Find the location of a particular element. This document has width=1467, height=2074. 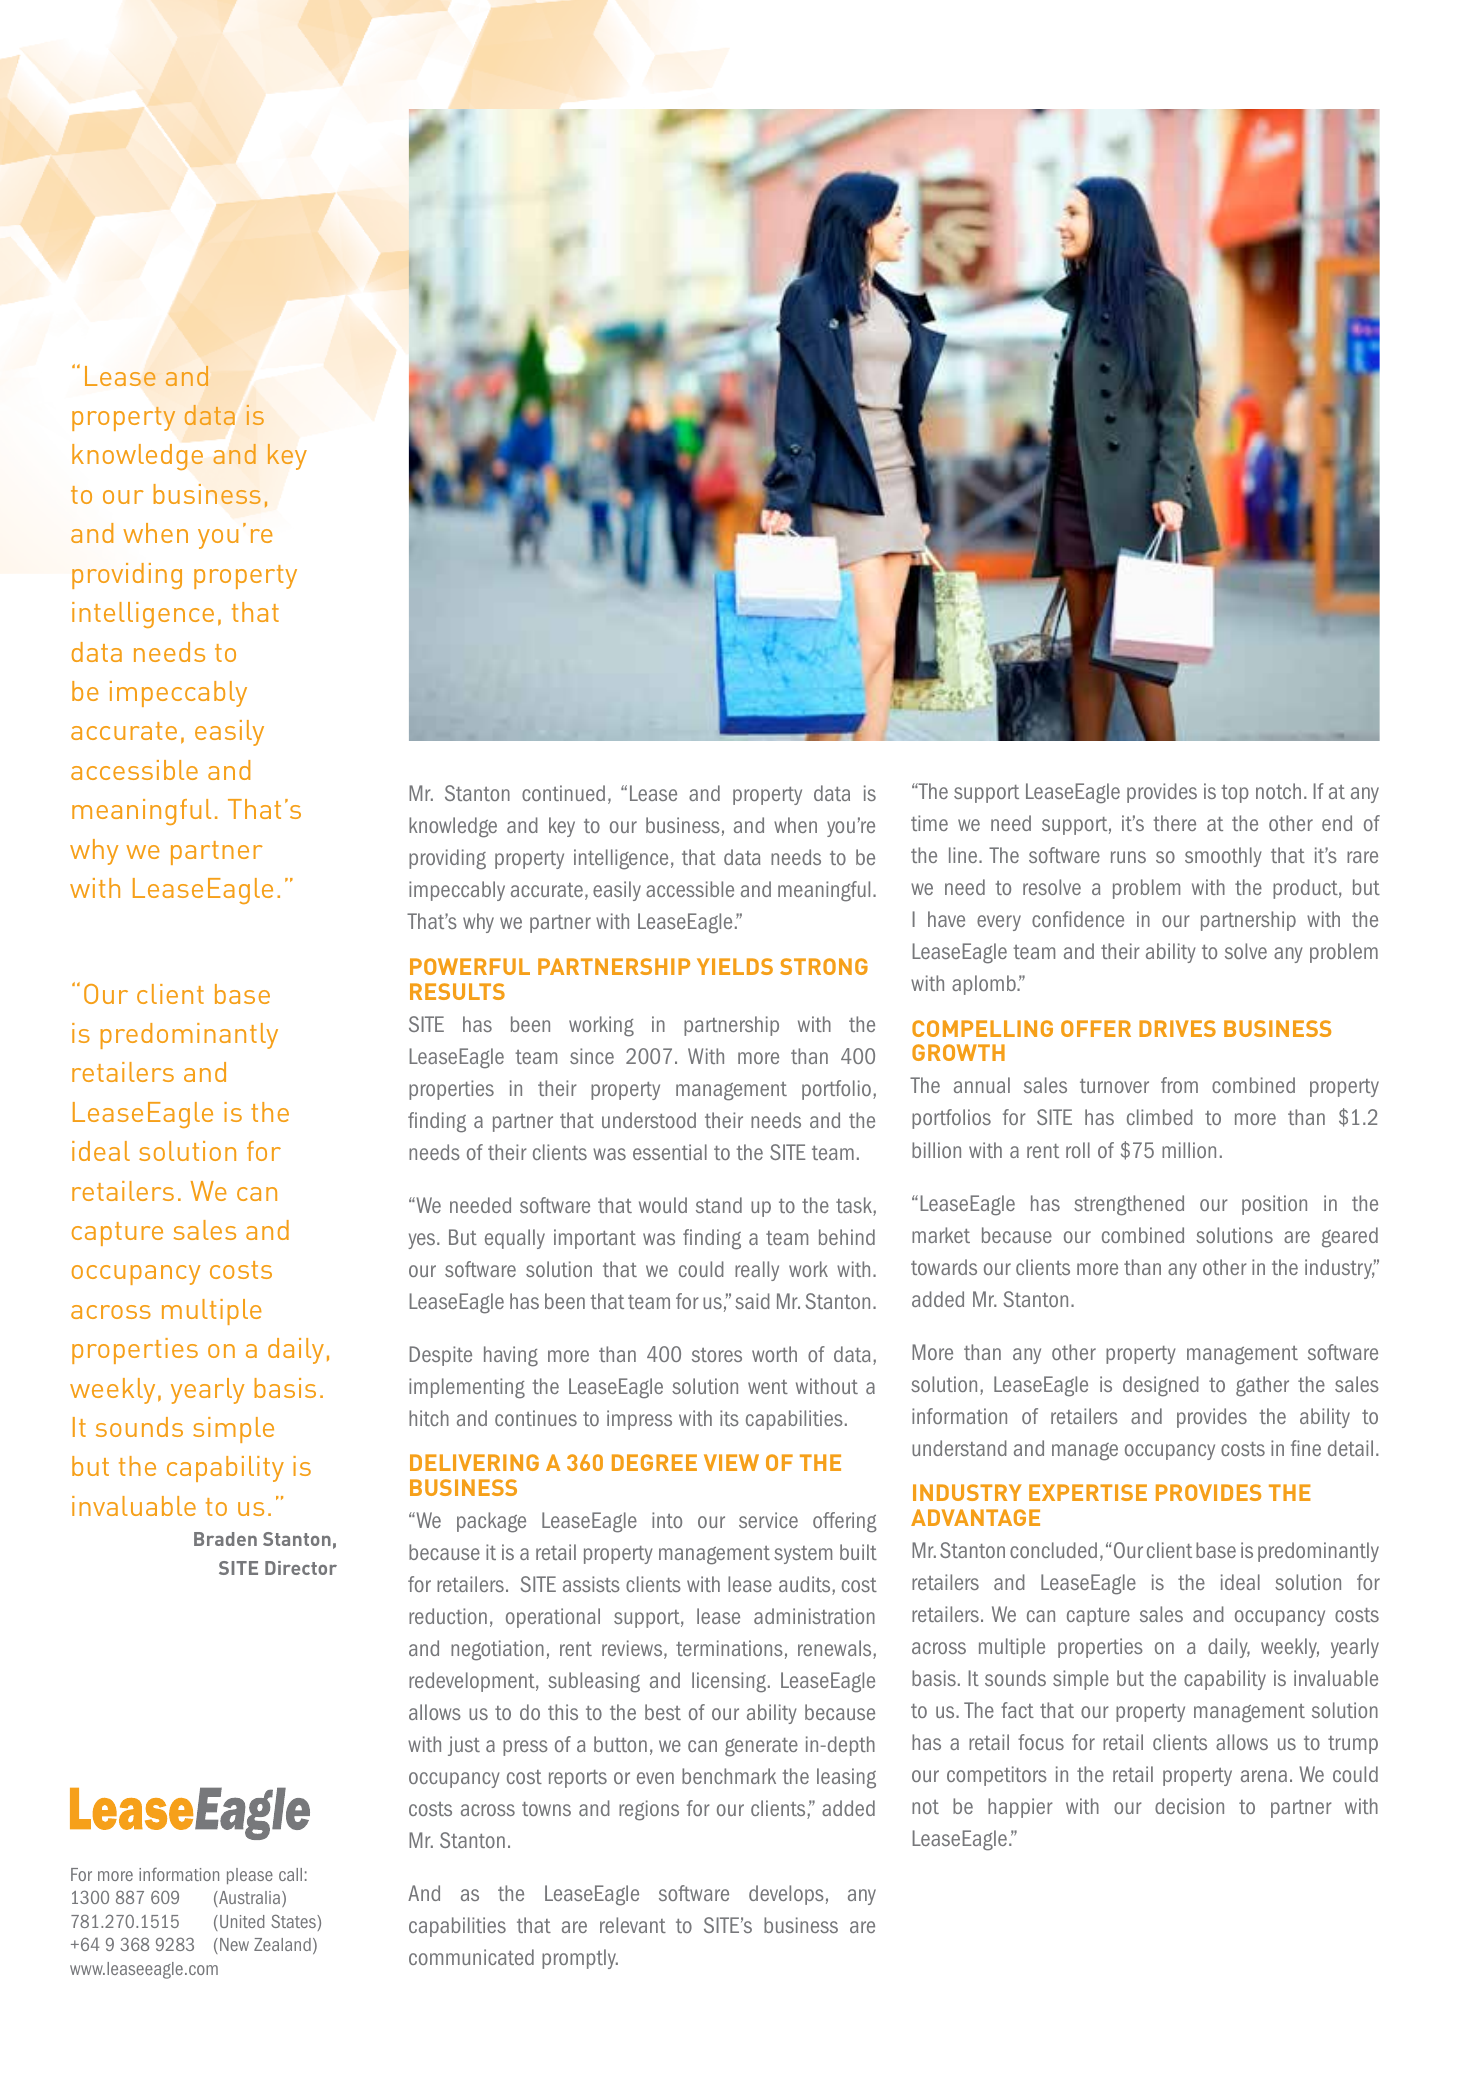

gather is located at coordinates (1262, 1386).
